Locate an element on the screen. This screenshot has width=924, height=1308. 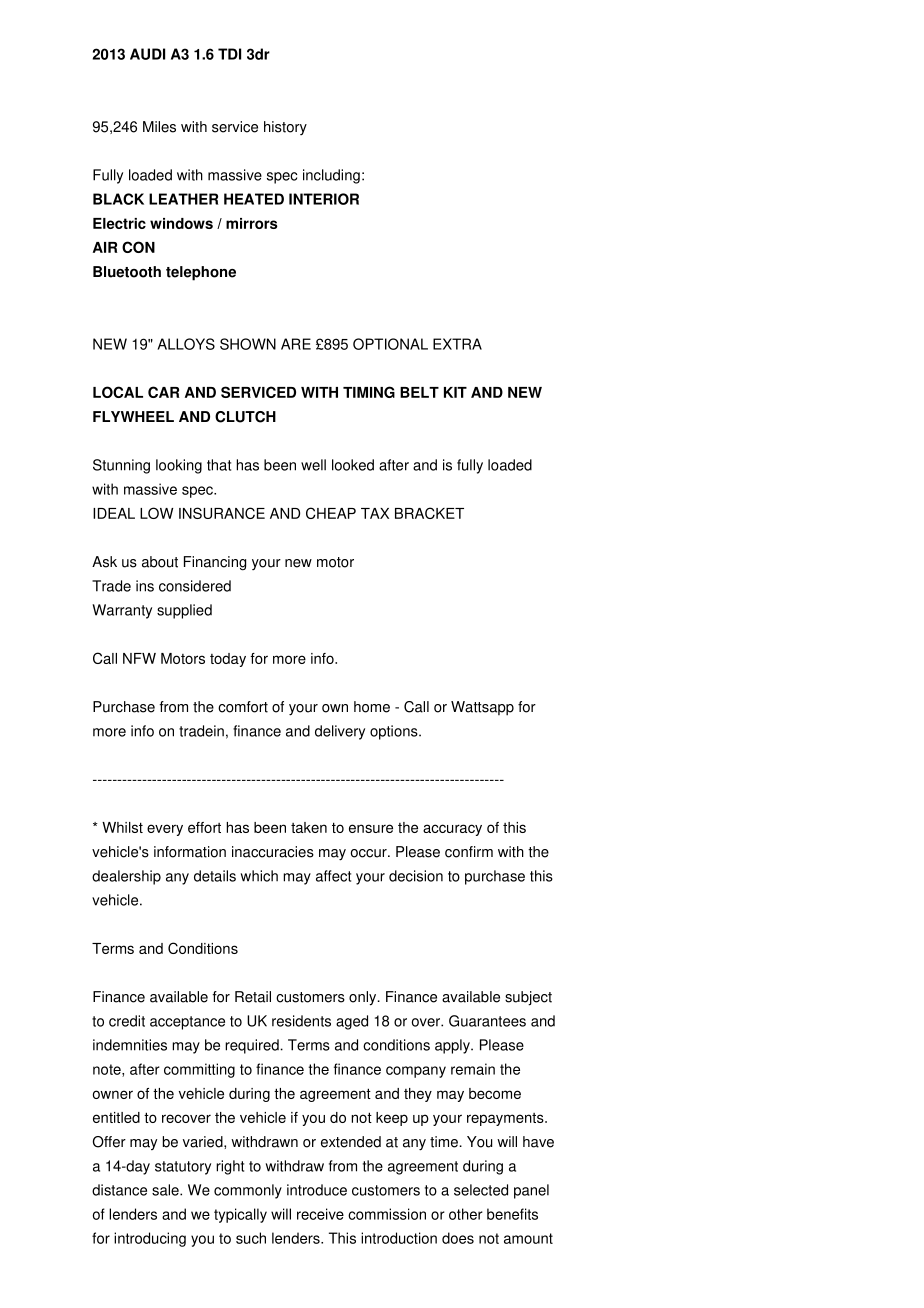
selected is located at coordinates (481, 1190).
